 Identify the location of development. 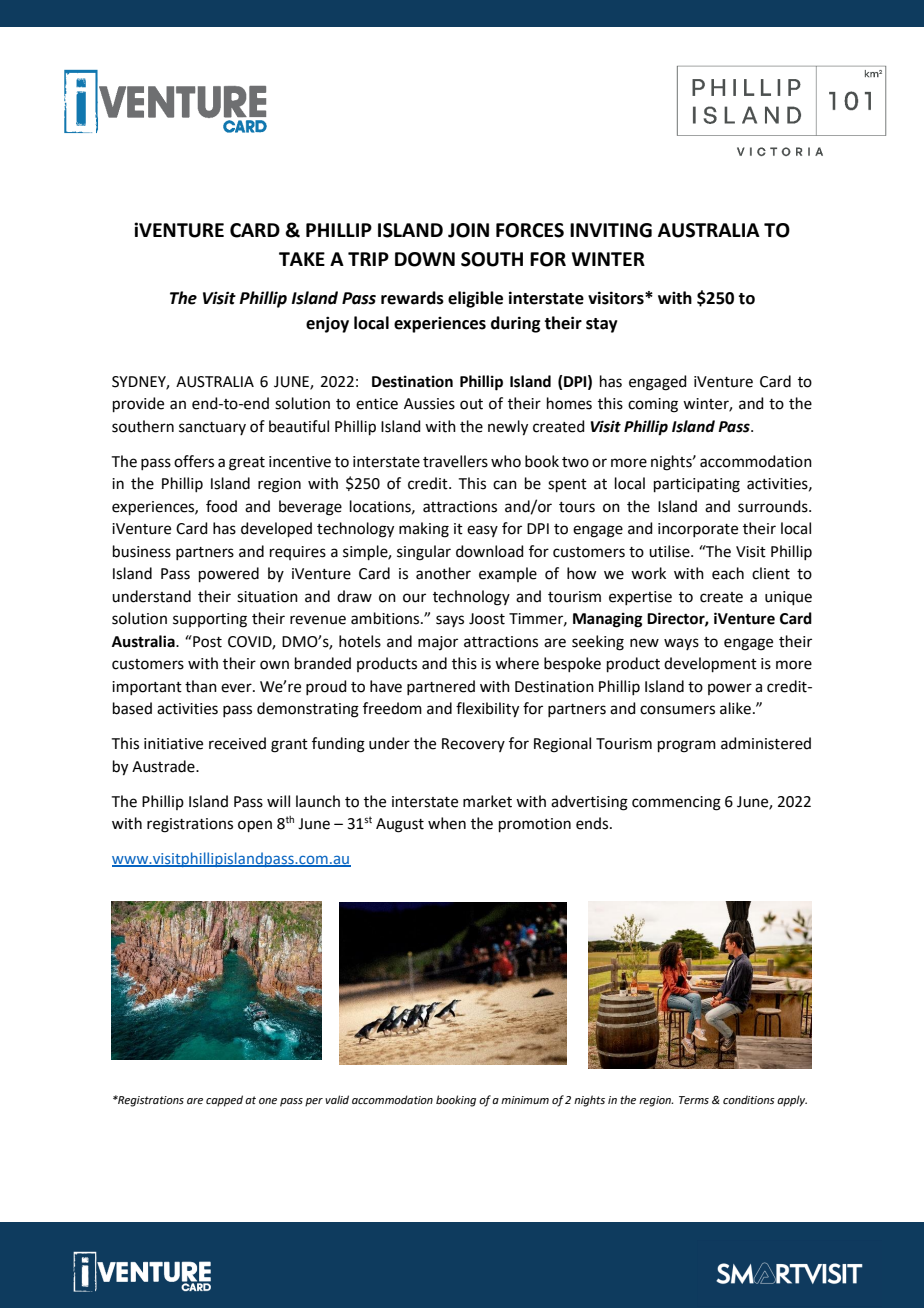
(710, 664).
